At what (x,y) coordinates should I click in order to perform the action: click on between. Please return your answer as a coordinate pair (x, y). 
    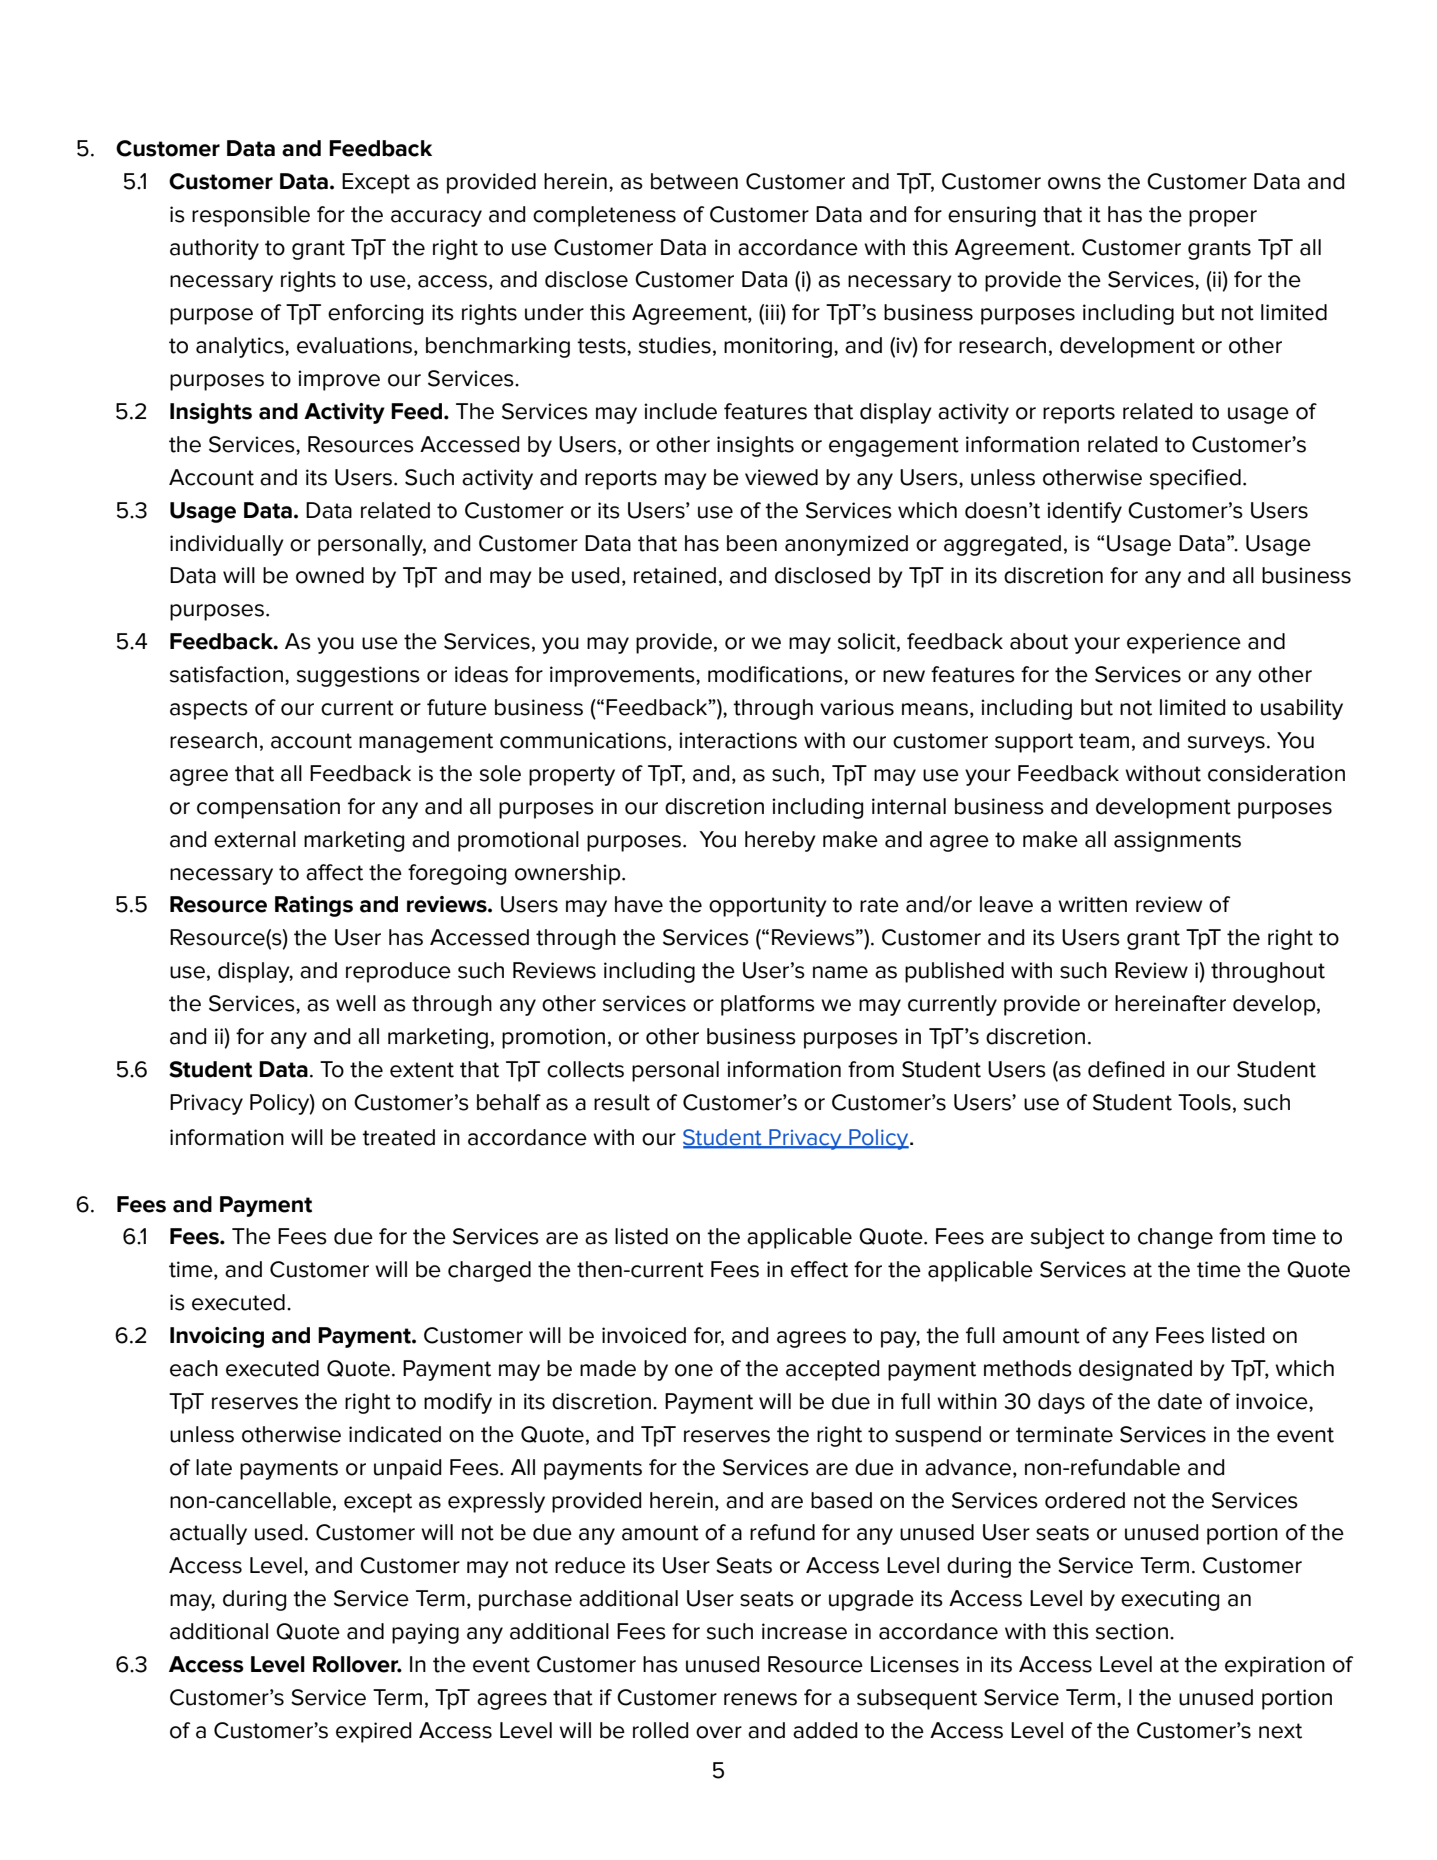
    Looking at the image, I should click on (694, 181).
